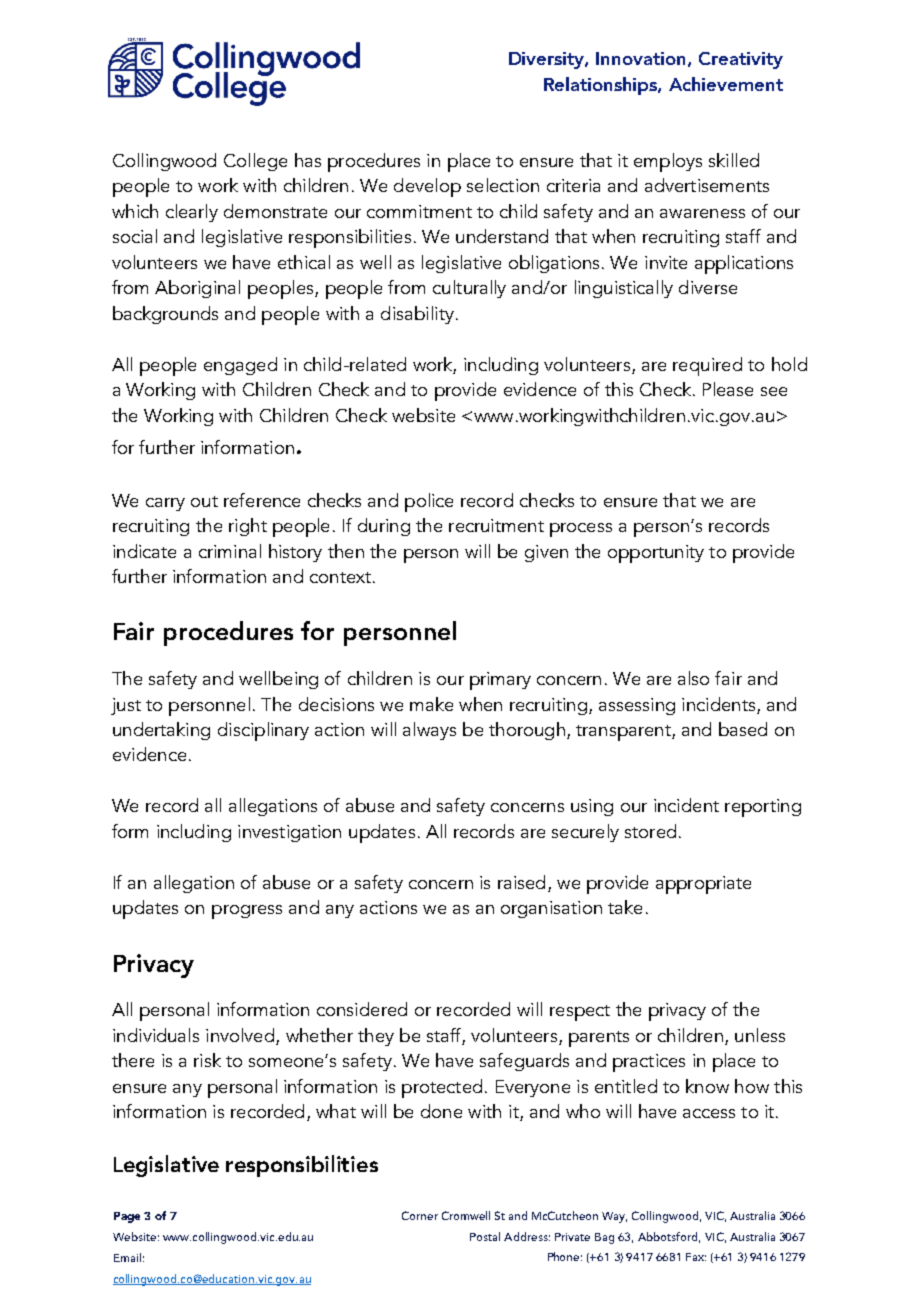  I want to click on undertaking, so click(161, 731).
